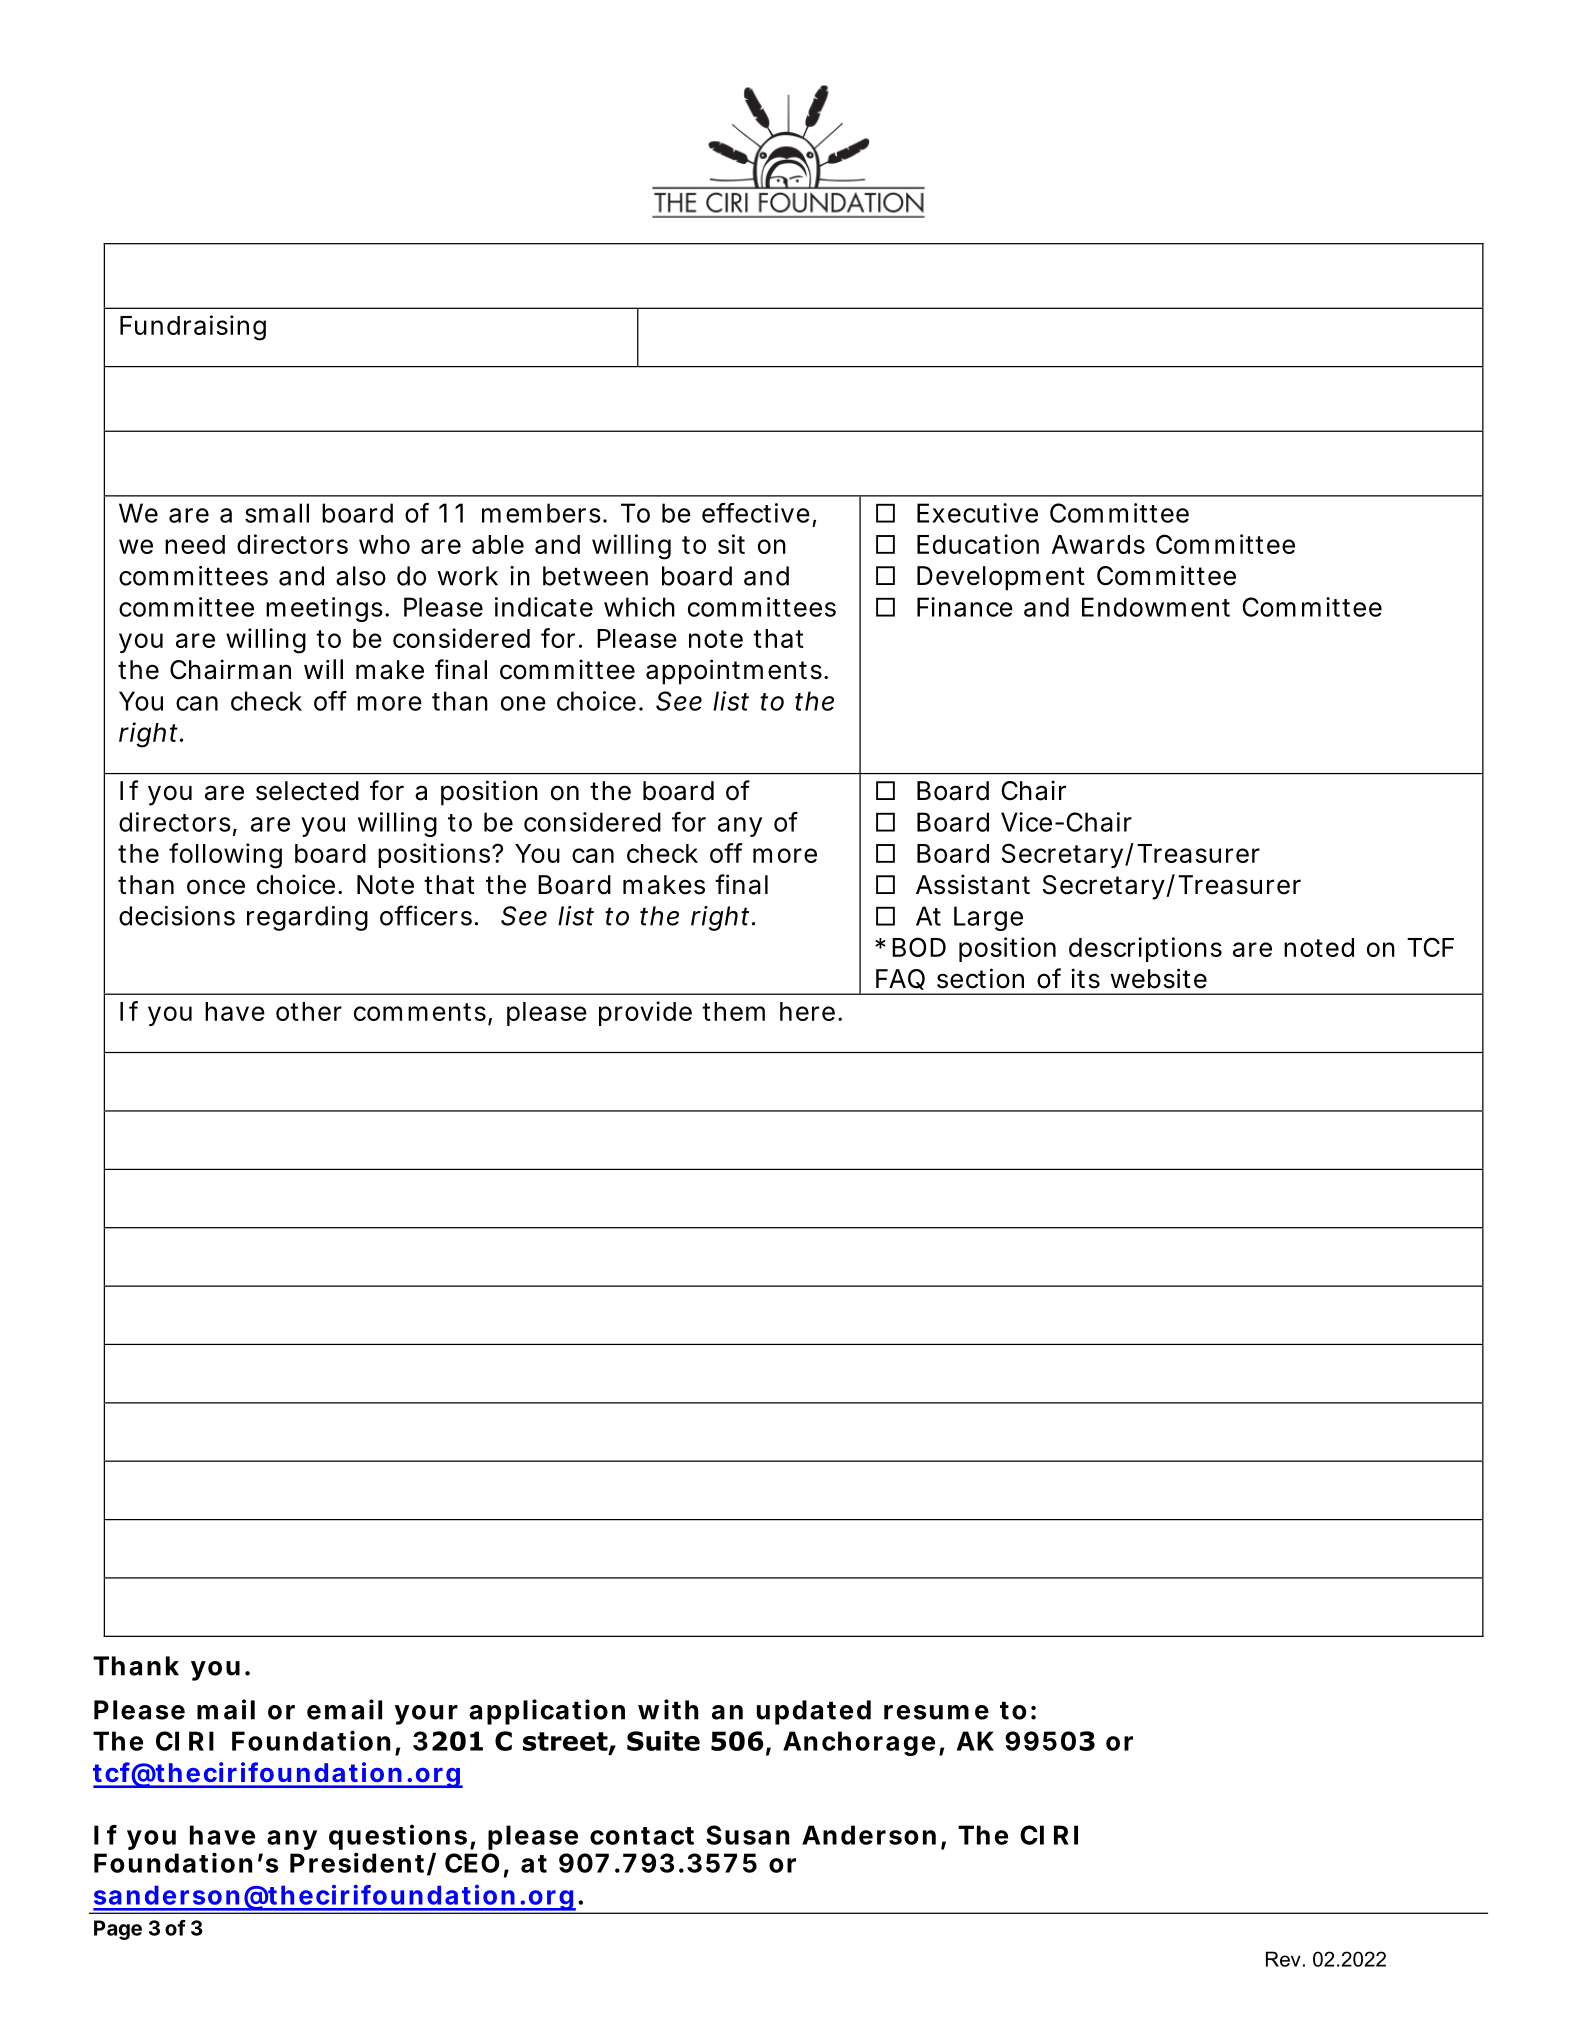 The width and height of the image is (1577, 2041). I want to click on with, so click(668, 1709).
